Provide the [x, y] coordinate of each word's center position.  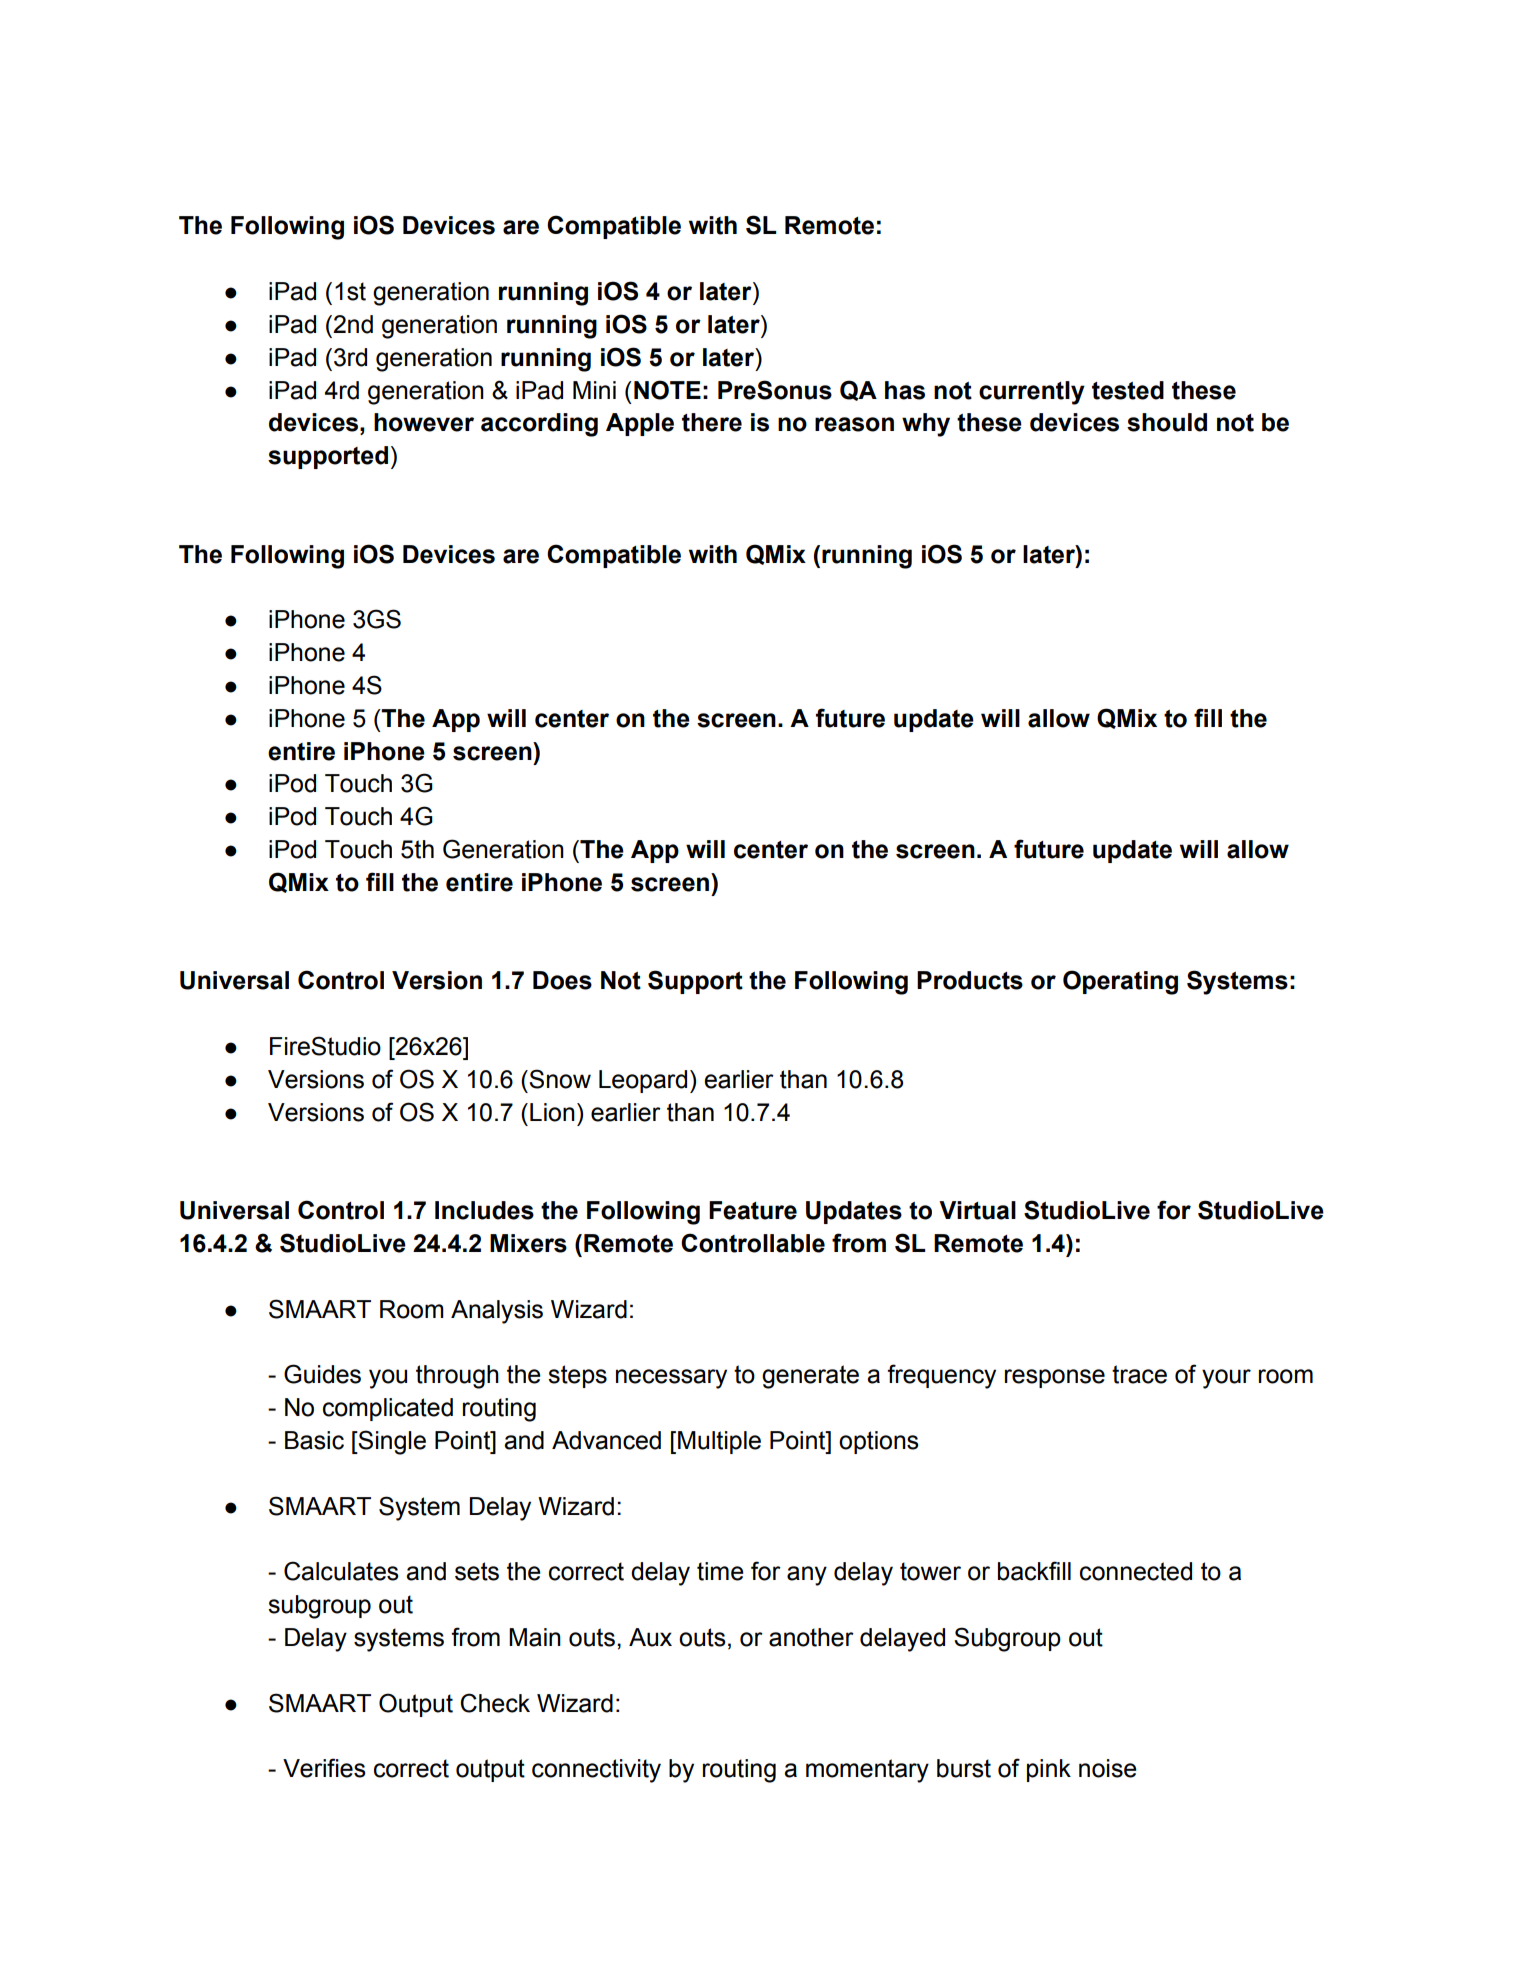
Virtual [977, 1210]
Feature [753, 1210]
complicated [388, 1409]
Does [562, 980]
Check [495, 1703]
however [424, 422]
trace [1139, 1374]
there [712, 422]
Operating [1120, 982]
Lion [552, 1112]
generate [810, 1377]
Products [970, 980]
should [1167, 422]
